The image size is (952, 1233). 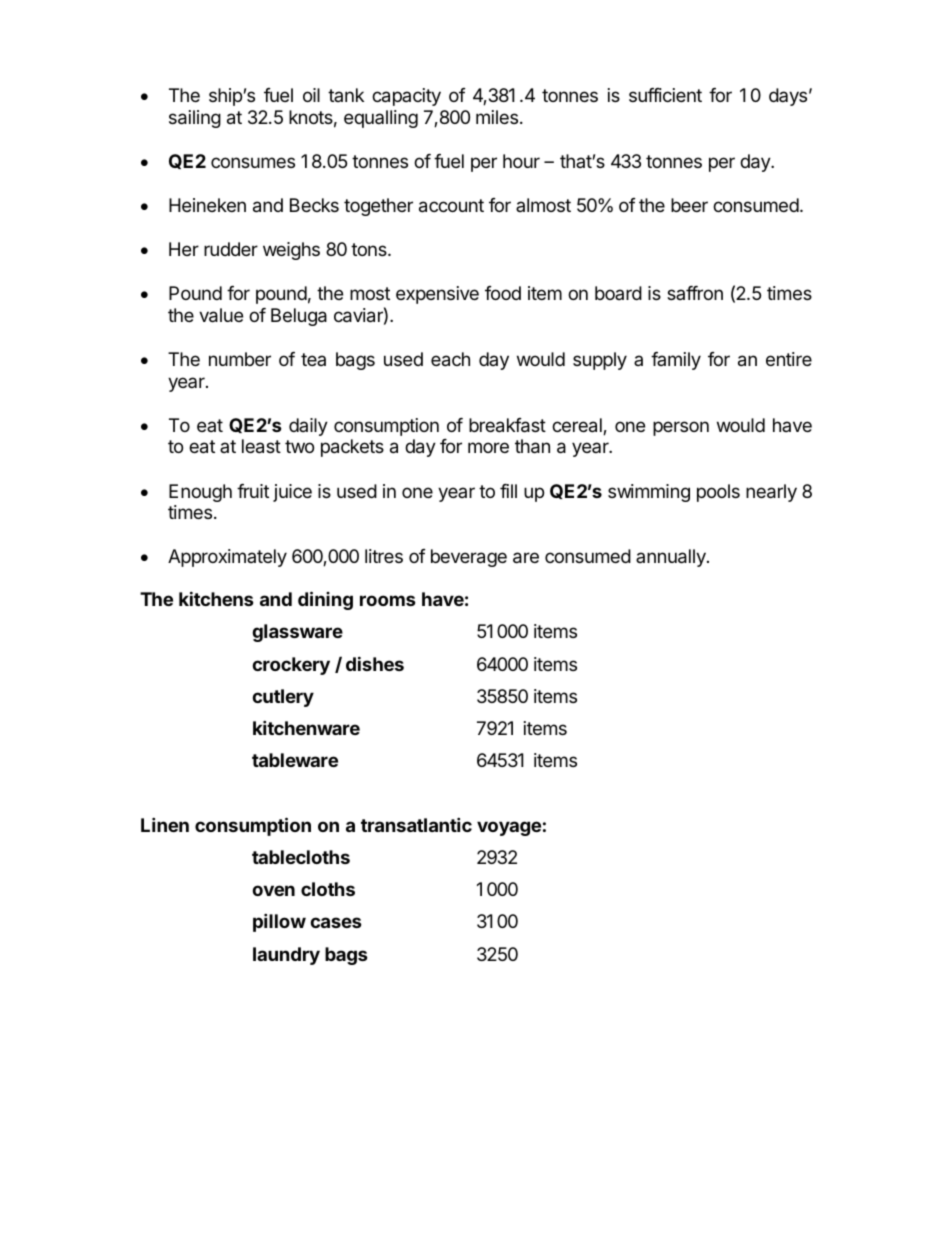 I want to click on laundry, so click(x=286, y=956).
